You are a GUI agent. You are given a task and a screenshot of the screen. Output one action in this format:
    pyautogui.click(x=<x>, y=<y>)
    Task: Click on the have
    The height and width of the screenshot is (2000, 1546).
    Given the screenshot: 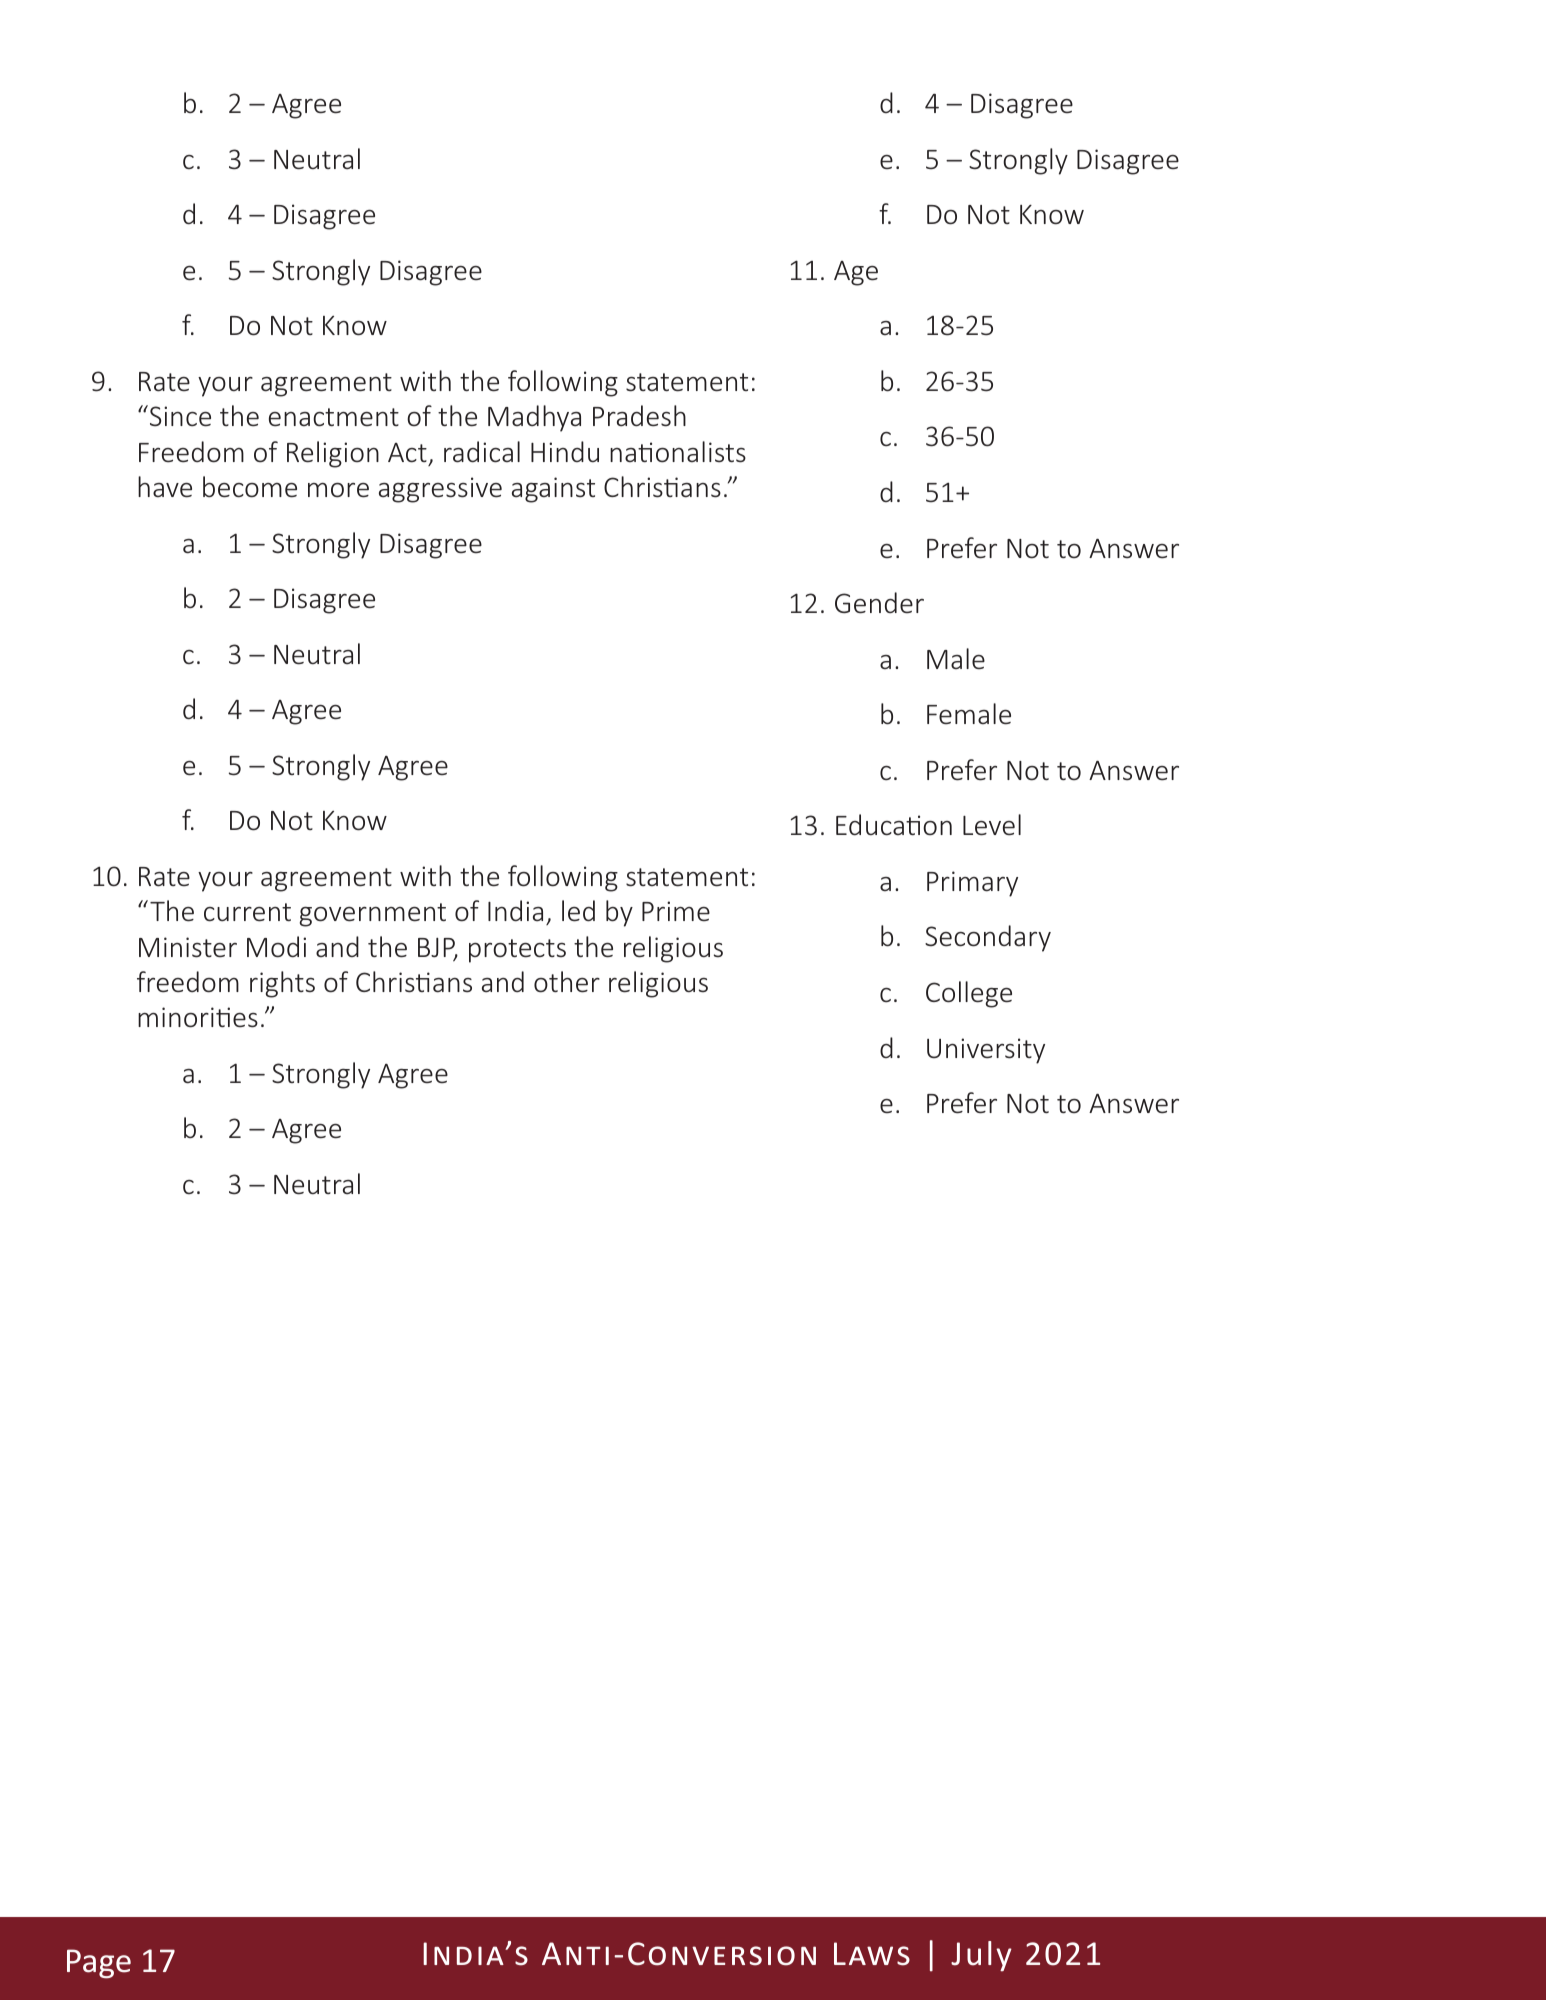 What is the action you would take?
    pyautogui.click(x=165, y=487)
